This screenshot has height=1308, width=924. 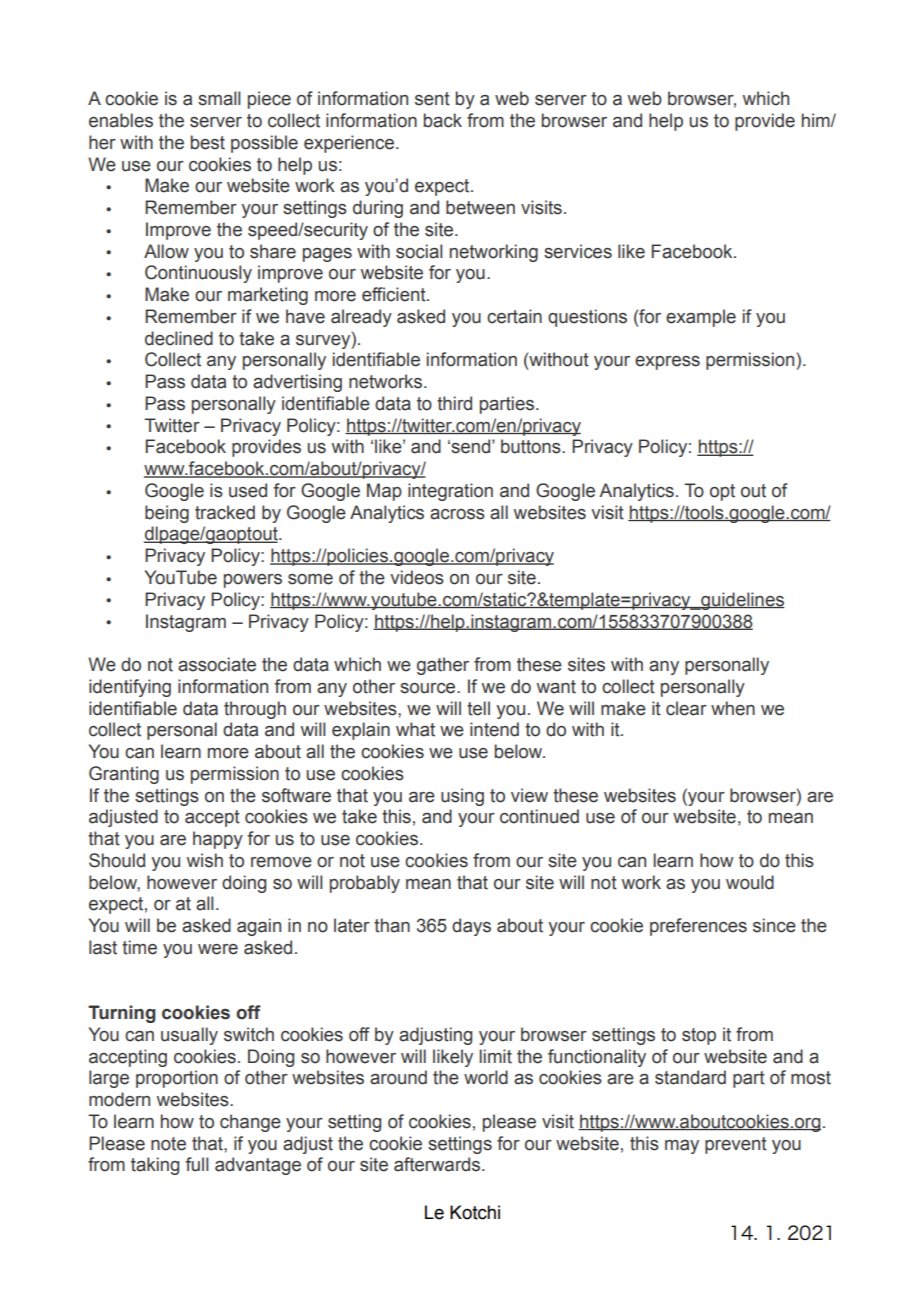 What do you see at coordinates (168, 1144) in the screenshot?
I see `note` at bounding box center [168, 1144].
